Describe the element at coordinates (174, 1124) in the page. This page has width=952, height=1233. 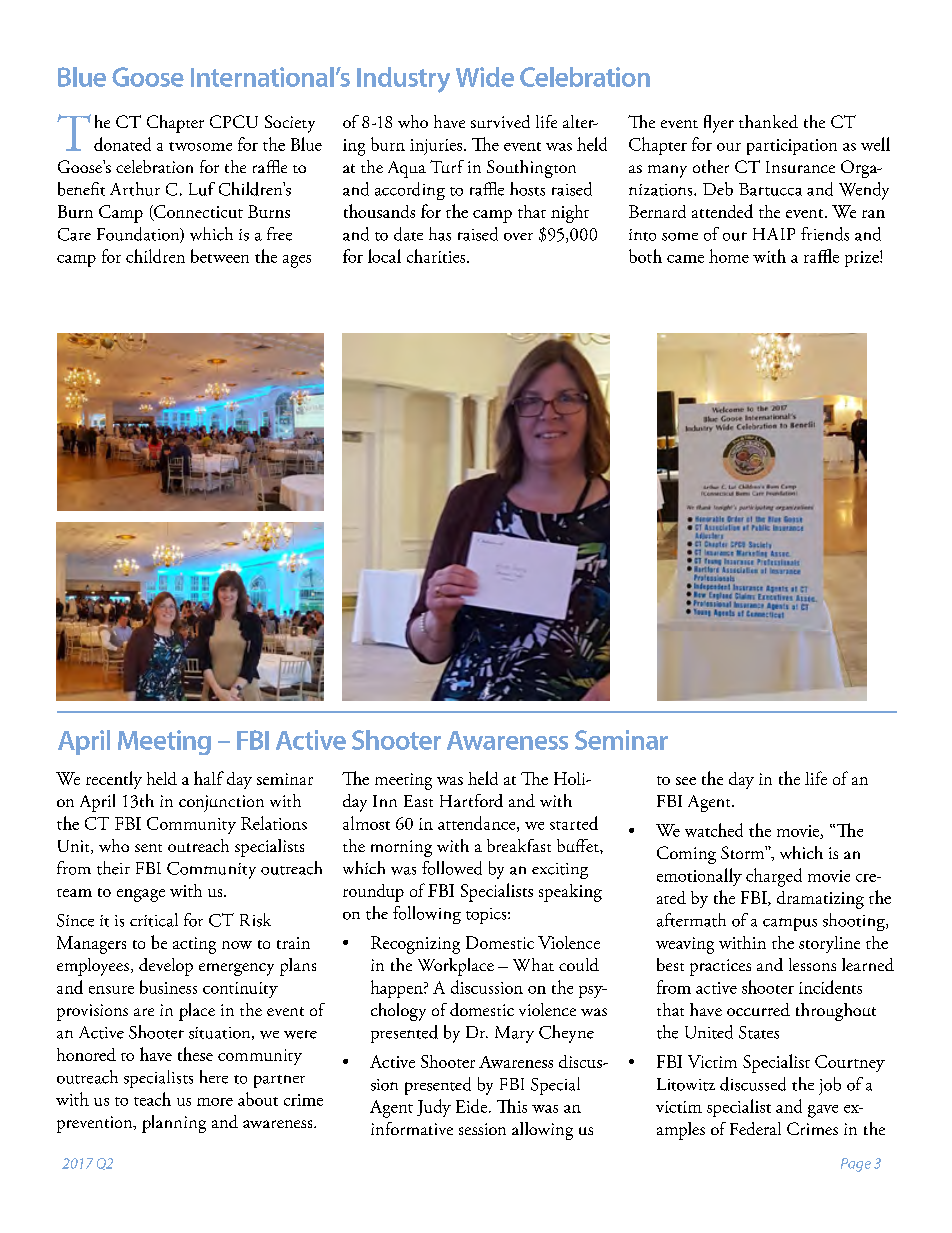
I see `planning` at that location.
